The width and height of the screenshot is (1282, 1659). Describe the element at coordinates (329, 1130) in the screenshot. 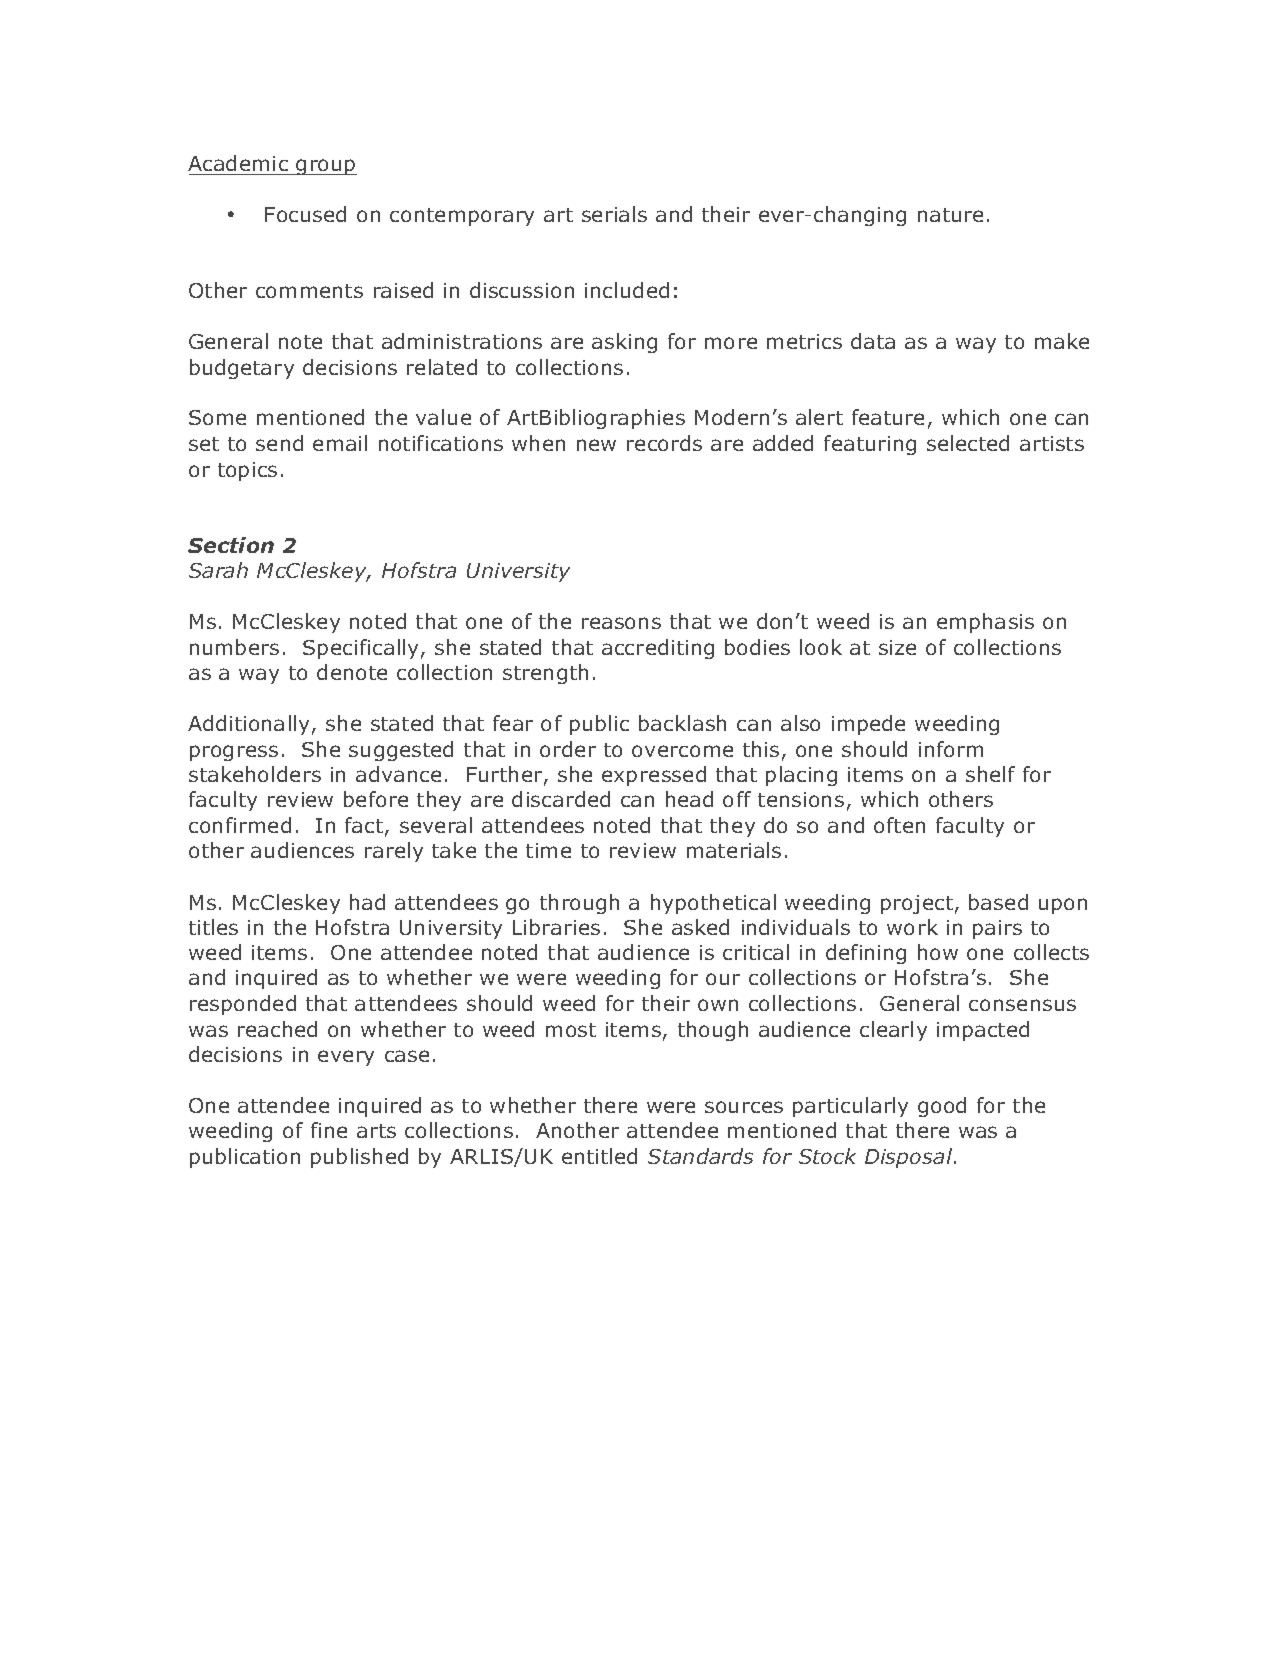

I see `fine` at that location.
